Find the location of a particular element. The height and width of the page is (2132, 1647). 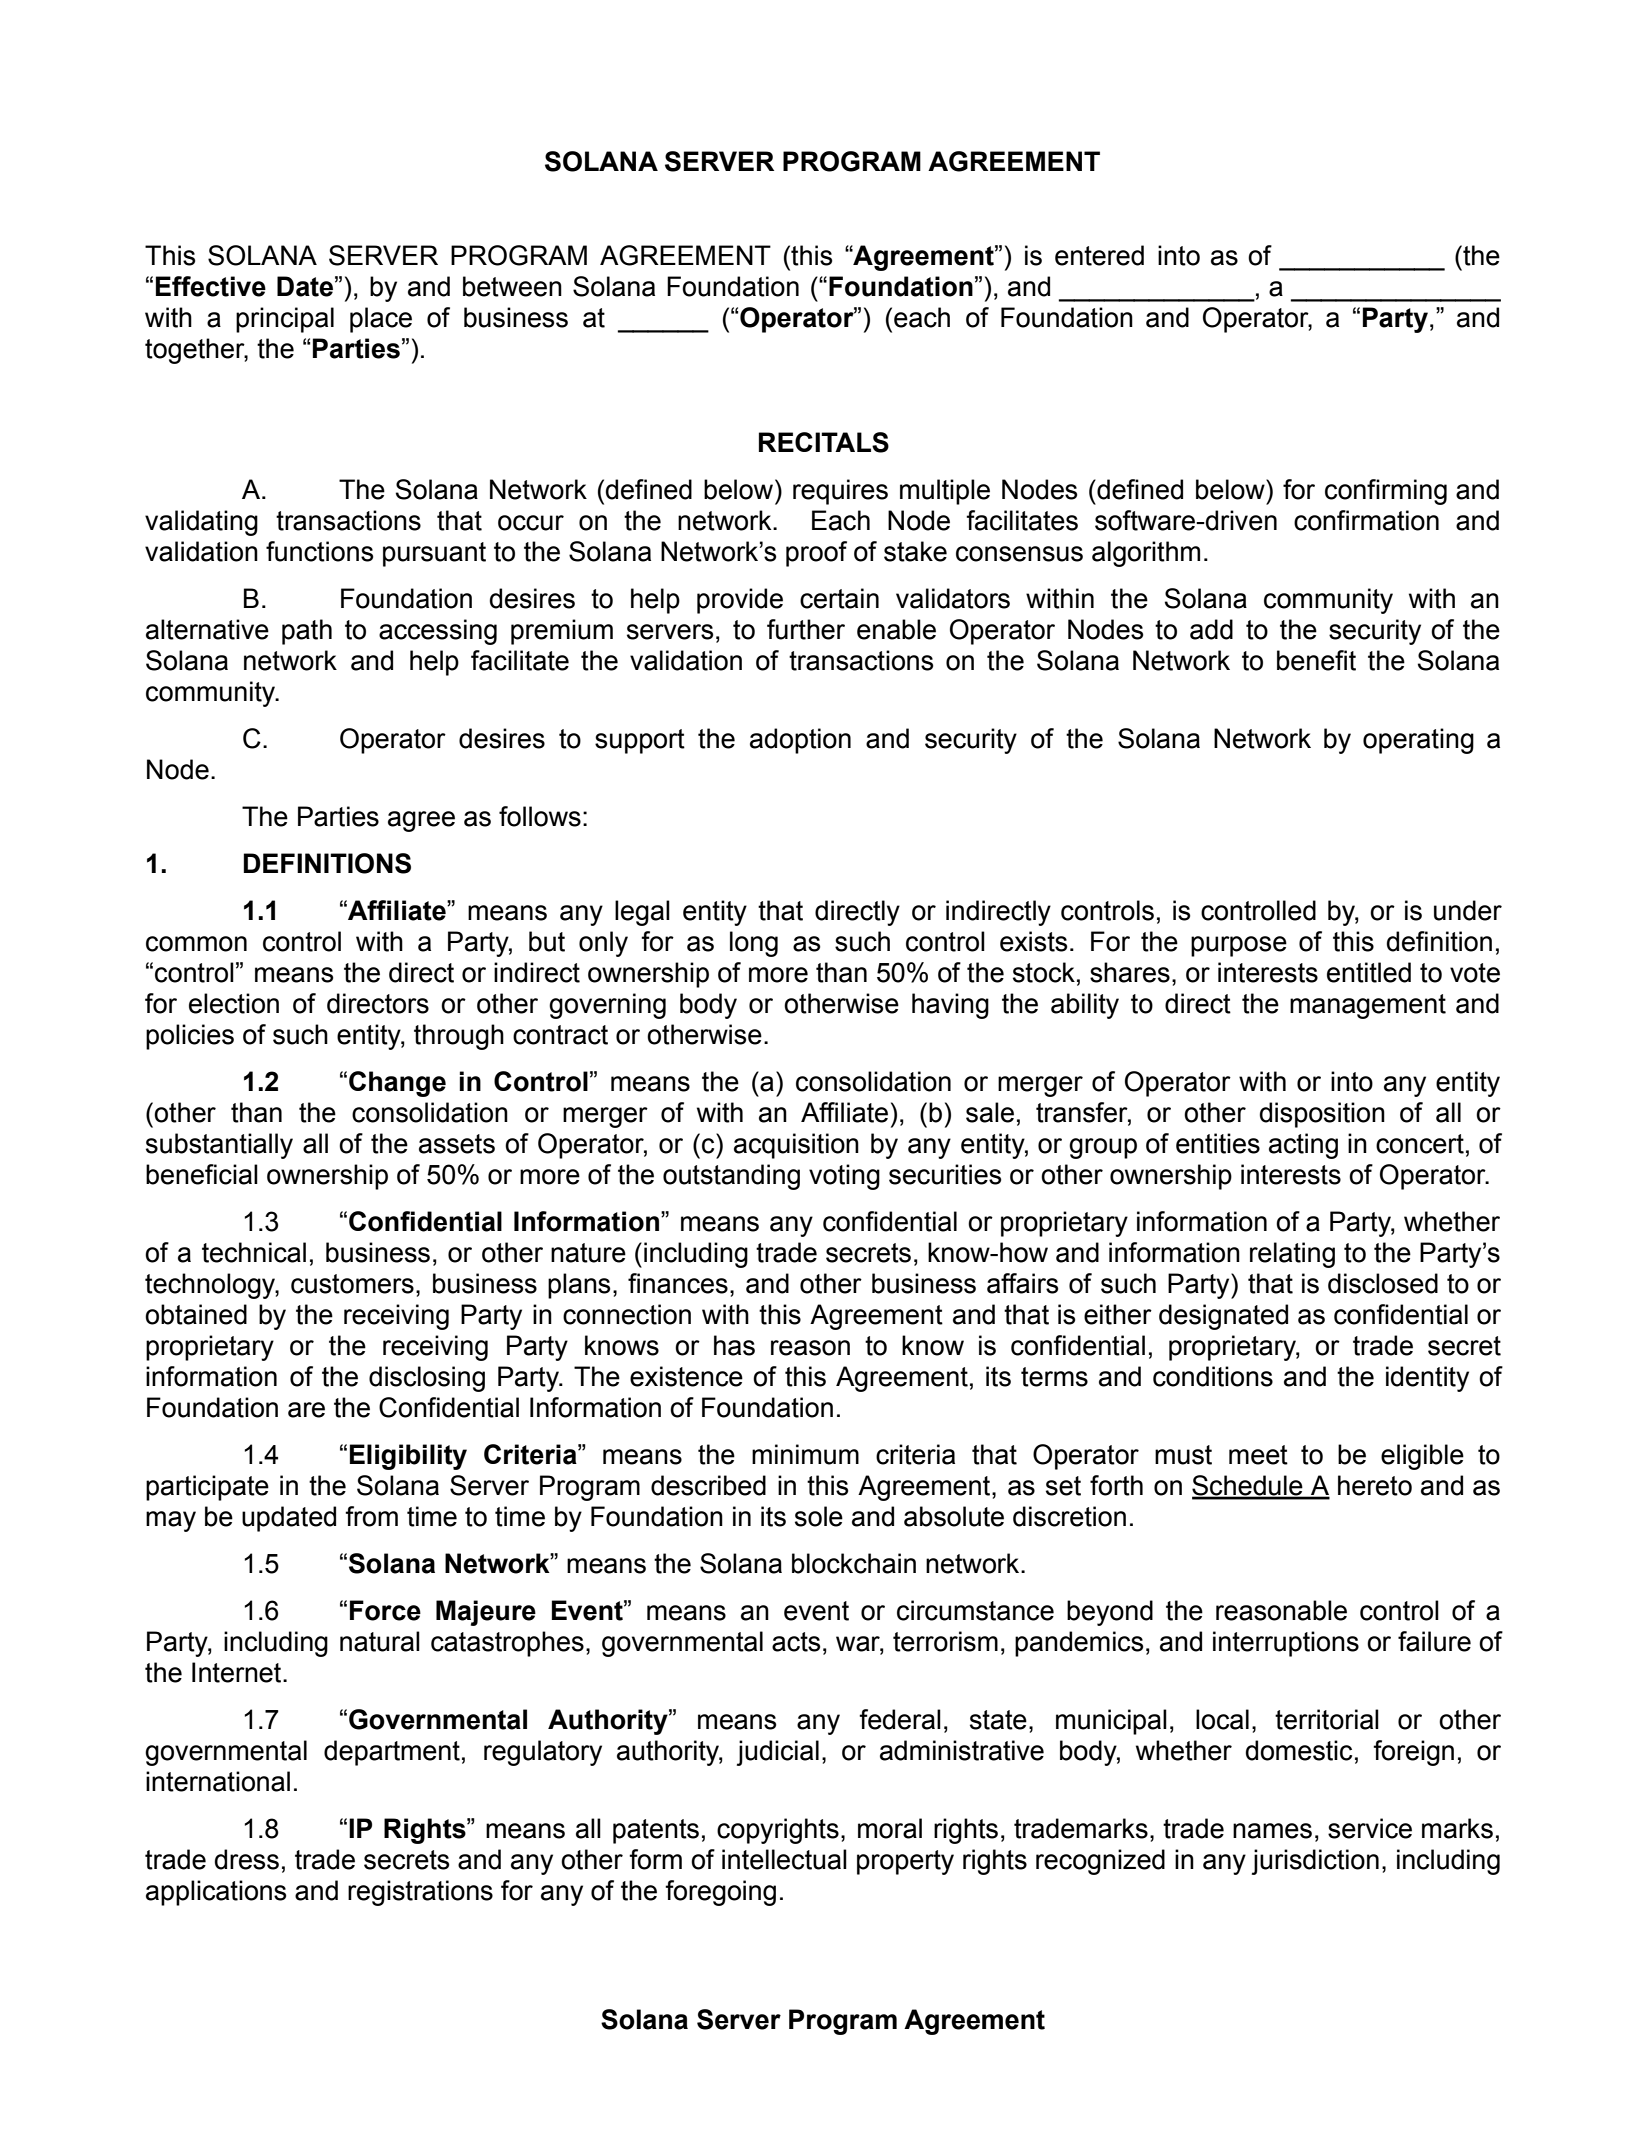

follows is located at coordinates (540, 816).
